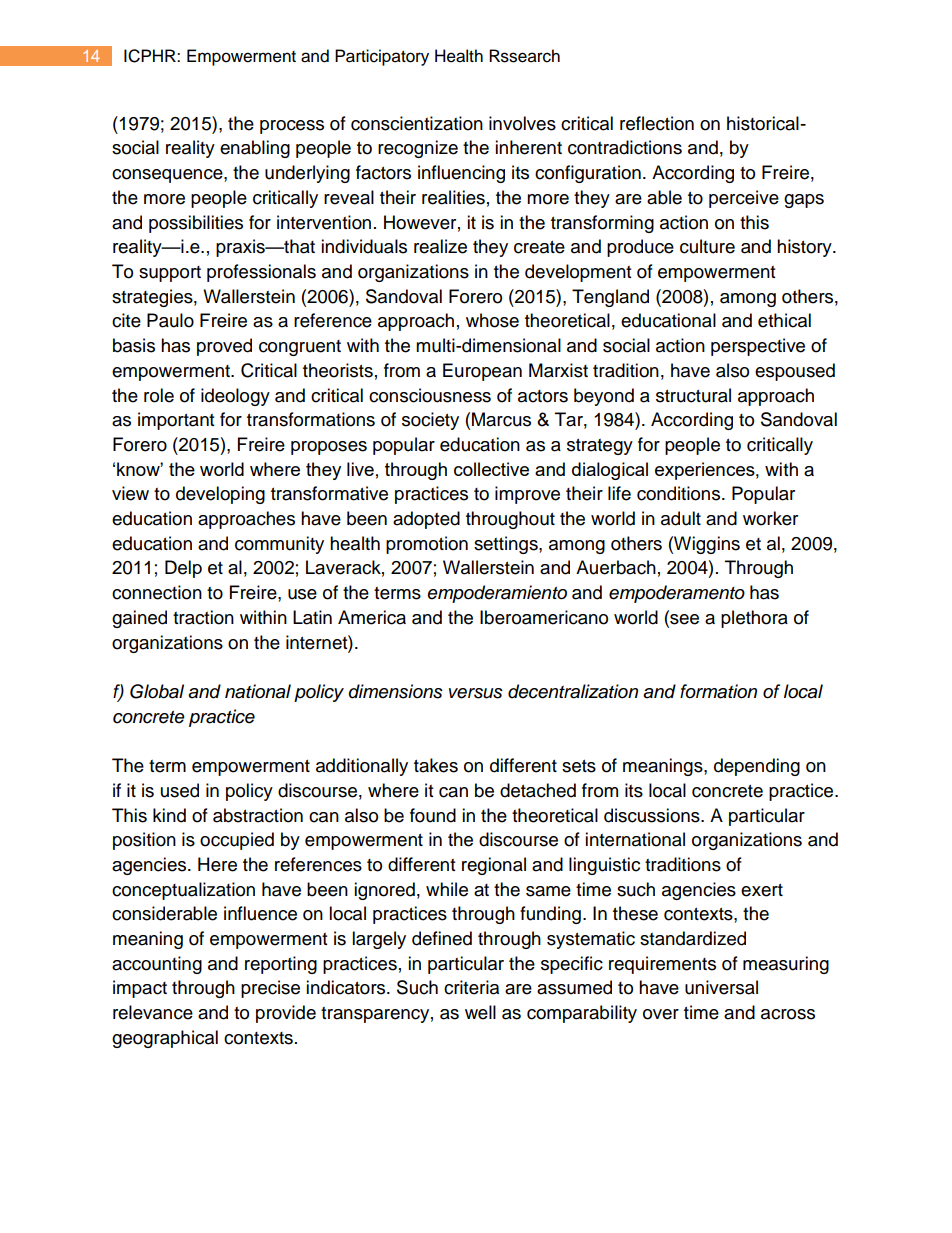 The image size is (952, 1233). Describe the element at coordinates (476, 693) in the image. I see `versus` at that location.
